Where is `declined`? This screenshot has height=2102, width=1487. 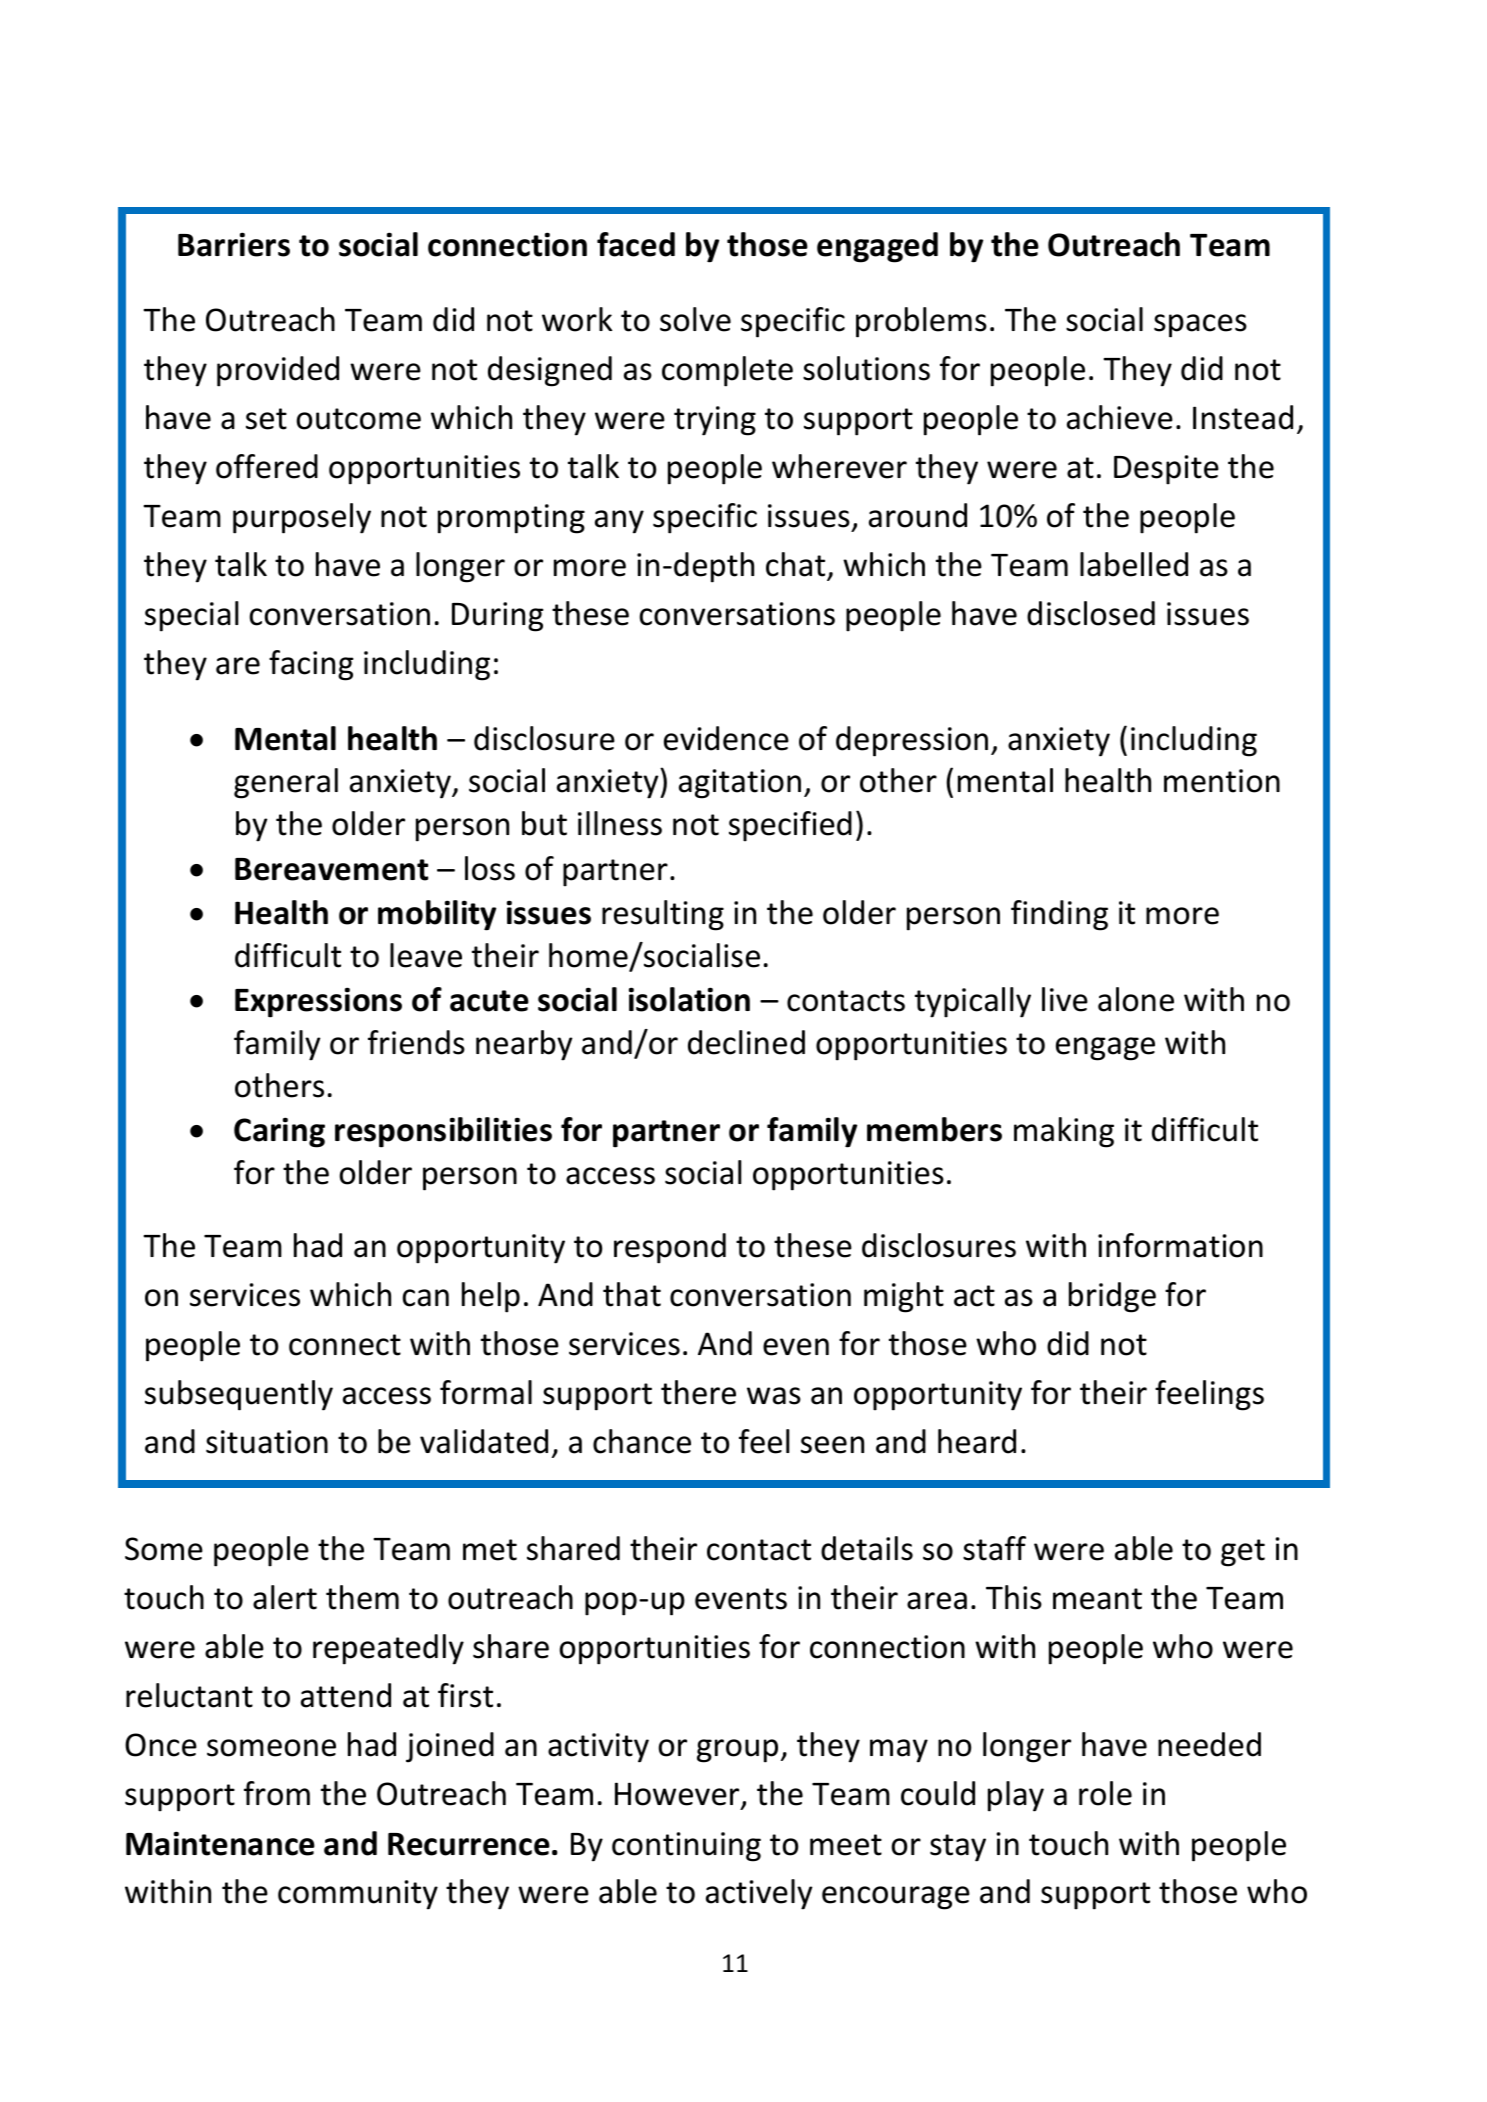
declined is located at coordinates (746, 1042).
